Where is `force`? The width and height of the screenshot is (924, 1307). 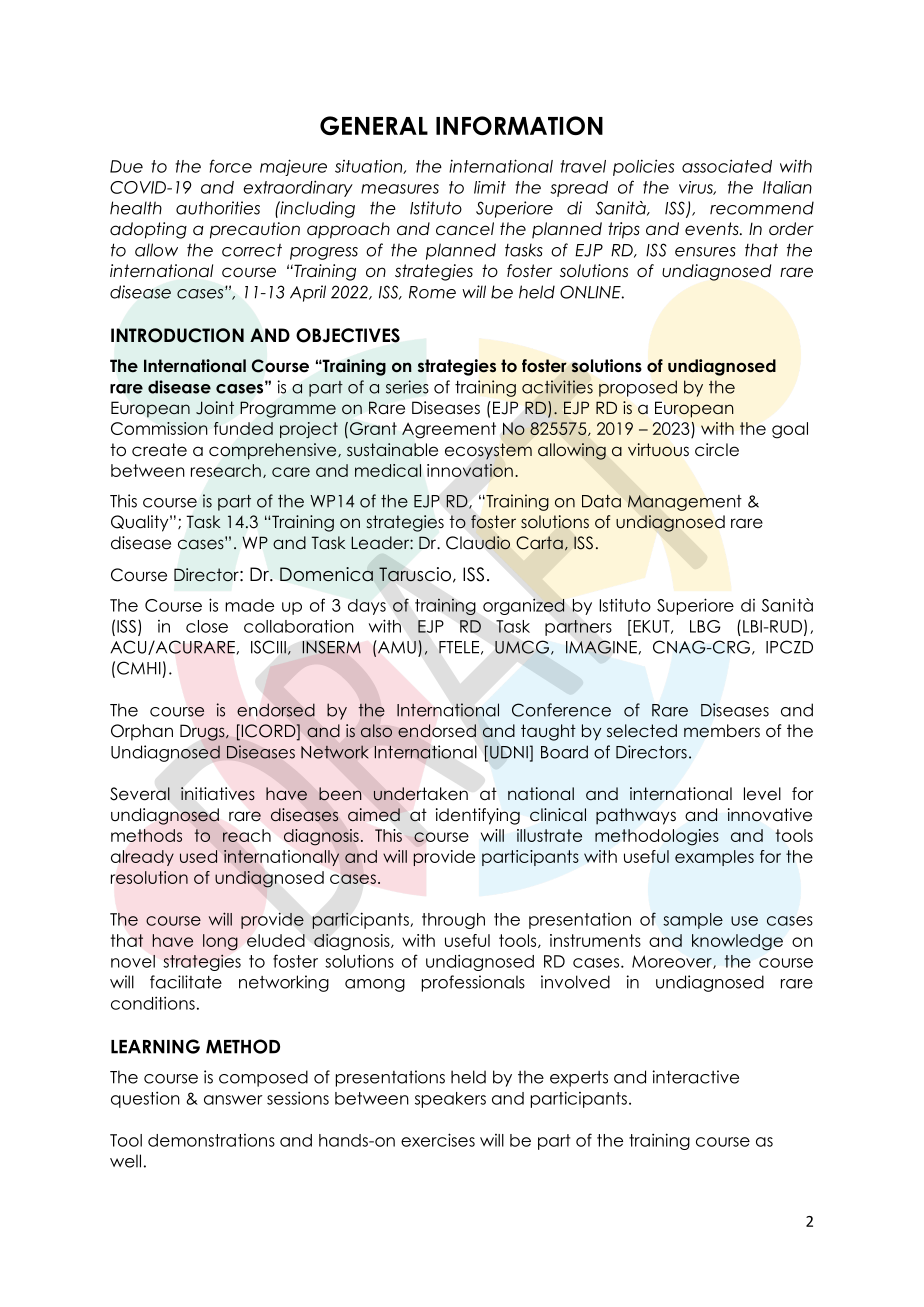 force is located at coordinates (231, 166).
